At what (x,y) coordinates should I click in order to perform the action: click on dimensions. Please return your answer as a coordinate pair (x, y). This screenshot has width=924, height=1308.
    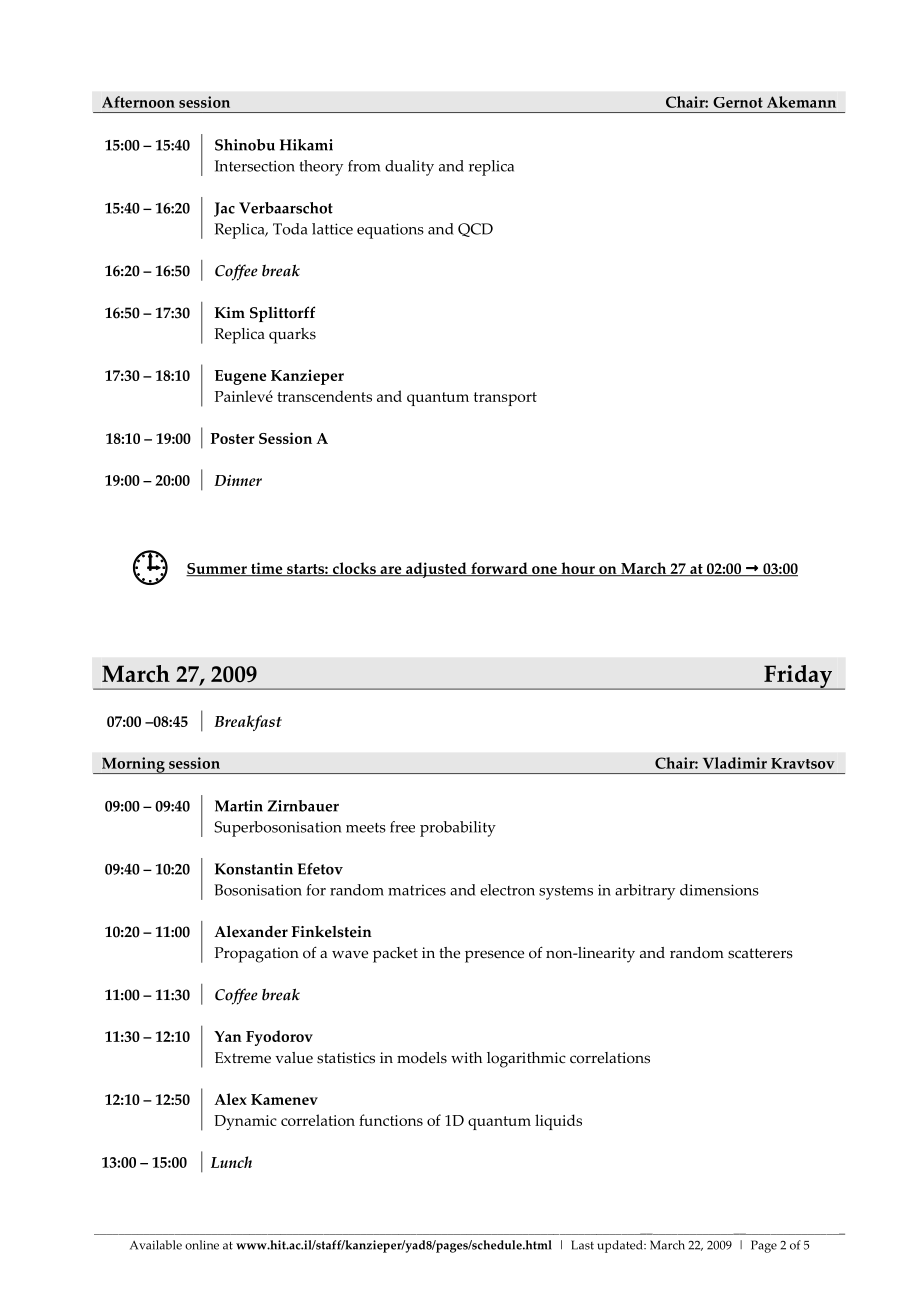
    Looking at the image, I should click on (719, 890).
